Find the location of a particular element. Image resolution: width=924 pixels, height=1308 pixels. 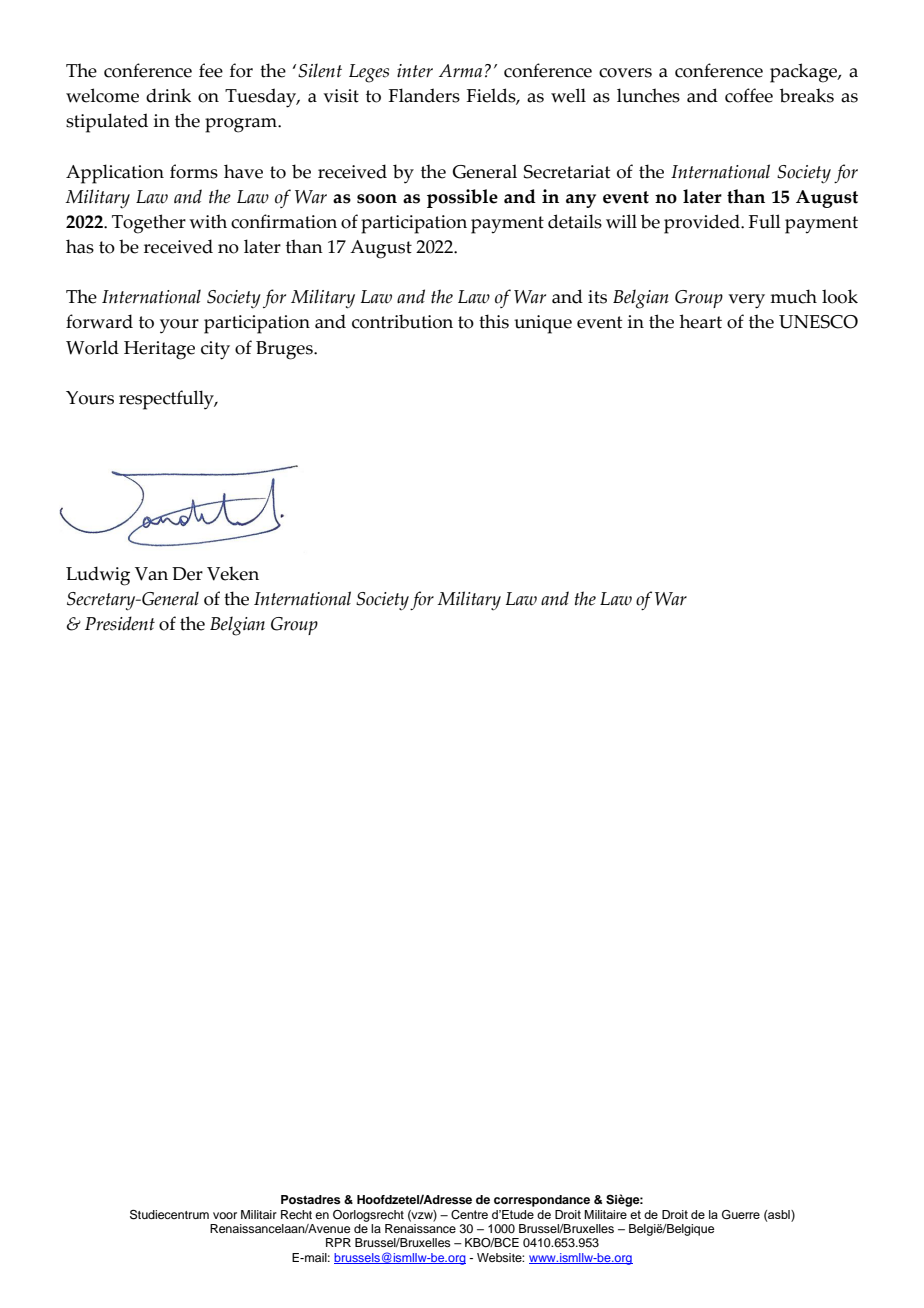

Heritage is located at coordinates (159, 350).
